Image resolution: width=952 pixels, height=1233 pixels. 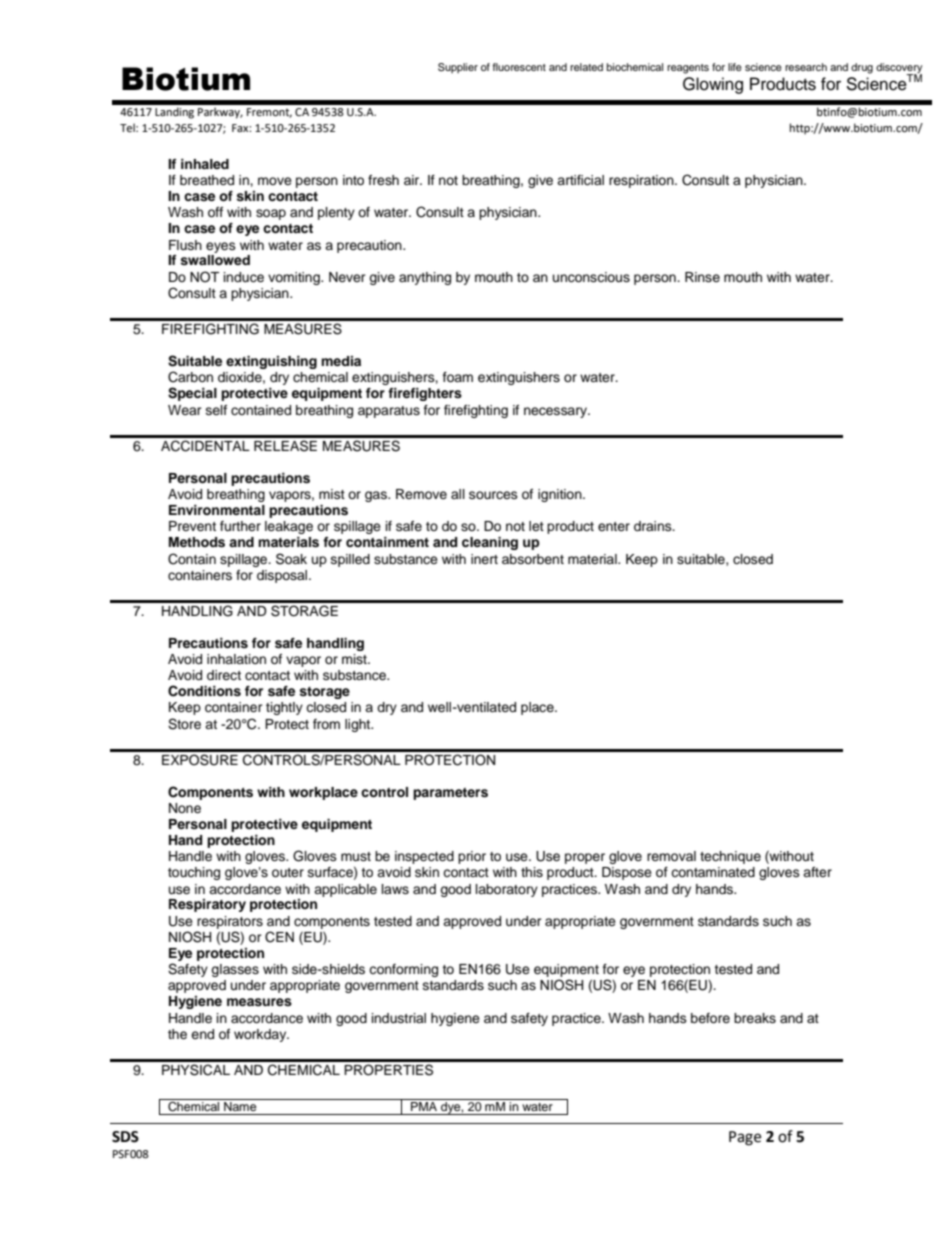 What do you see at coordinates (283, 576) in the screenshot?
I see `disposal` at bounding box center [283, 576].
